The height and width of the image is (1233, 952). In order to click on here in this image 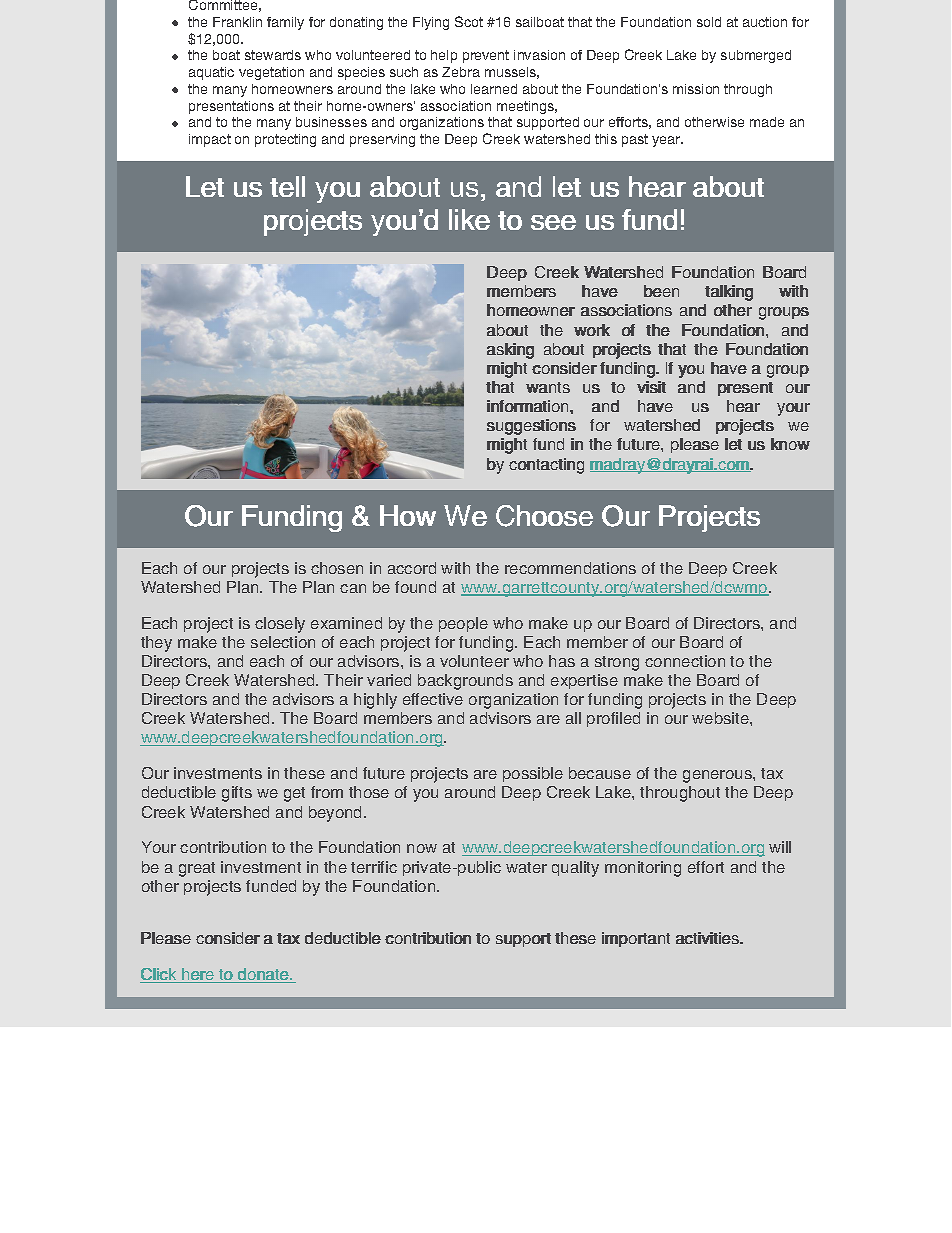, I will do `click(198, 975)`.
